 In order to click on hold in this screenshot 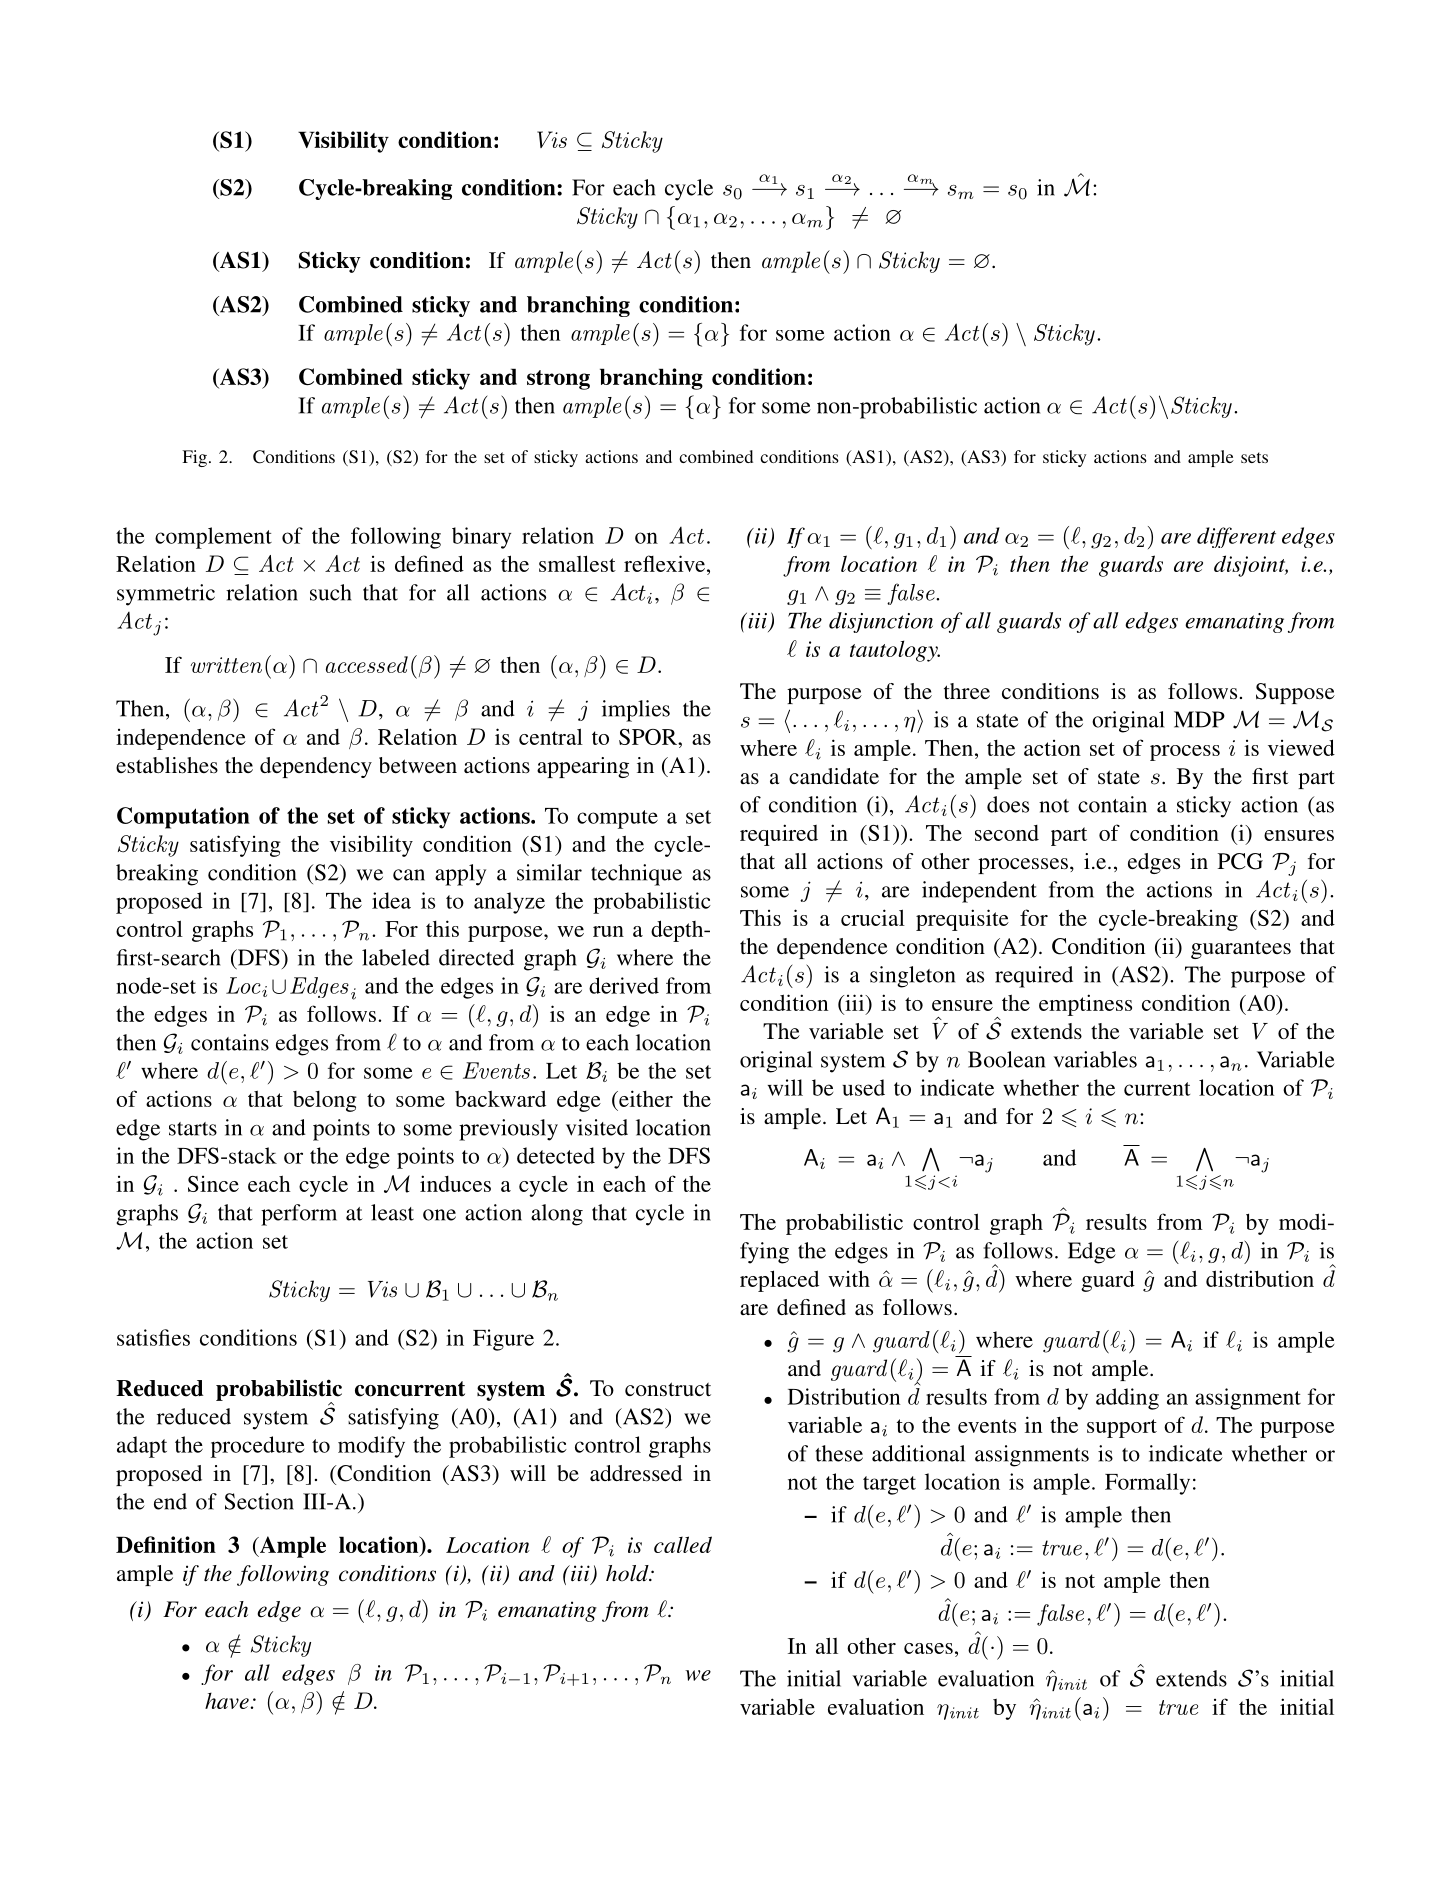, I will do `click(628, 1573)`.
